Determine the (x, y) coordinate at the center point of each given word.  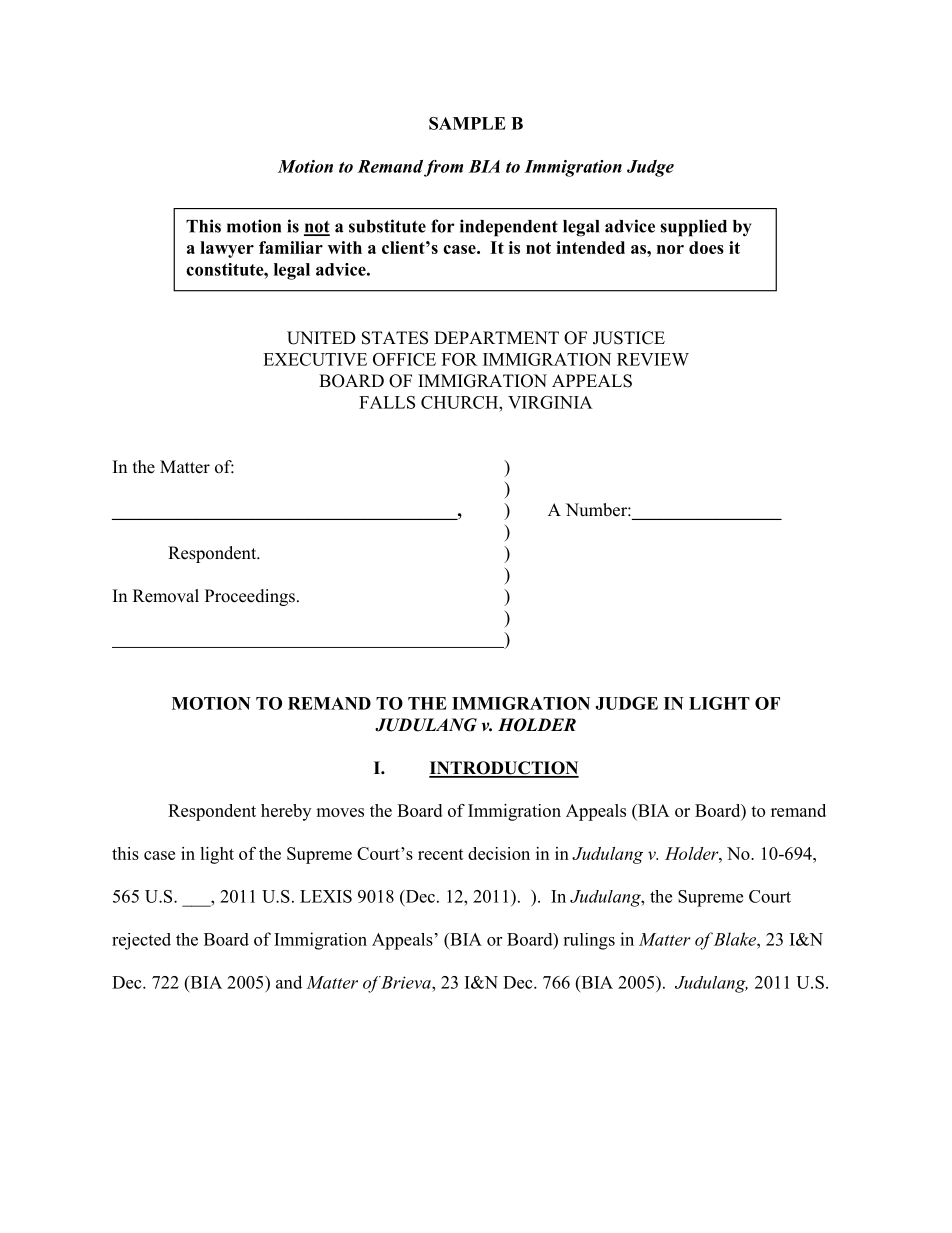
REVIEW (653, 359)
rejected (141, 941)
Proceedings (250, 597)
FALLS (387, 402)
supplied (694, 228)
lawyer (227, 249)
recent (441, 854)
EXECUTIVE (315, 359)
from (443, 168)
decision (499, 853)
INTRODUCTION (504, 769)
